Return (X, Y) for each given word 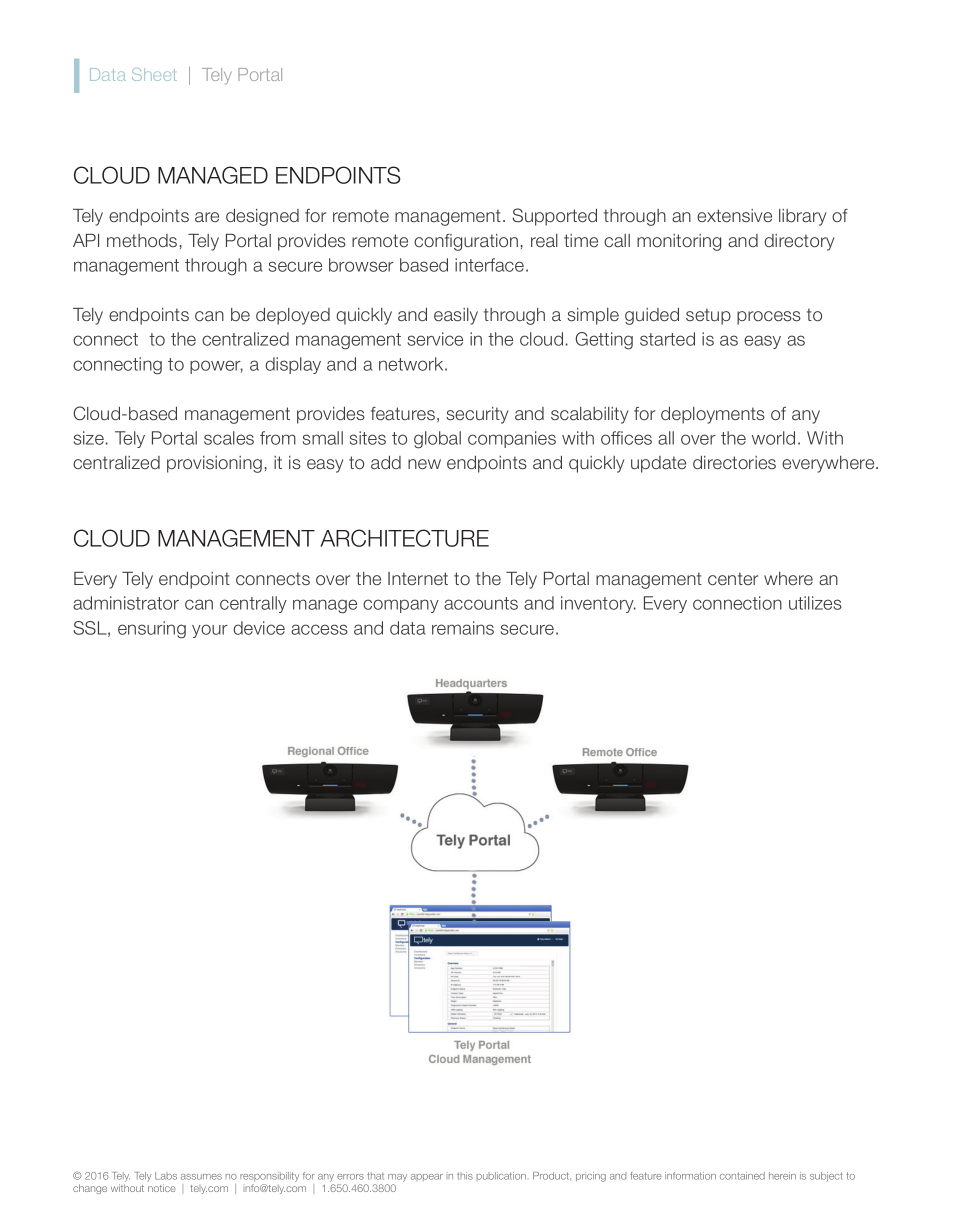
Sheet (154, 74)
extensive (734, 215)
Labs (166, 1176)
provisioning (214, 464)
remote (361, 215)
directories (734, 462)
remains (463, 628)
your (210, 631)
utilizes (815, 603)
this (465, 1176)
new (424, 464)
